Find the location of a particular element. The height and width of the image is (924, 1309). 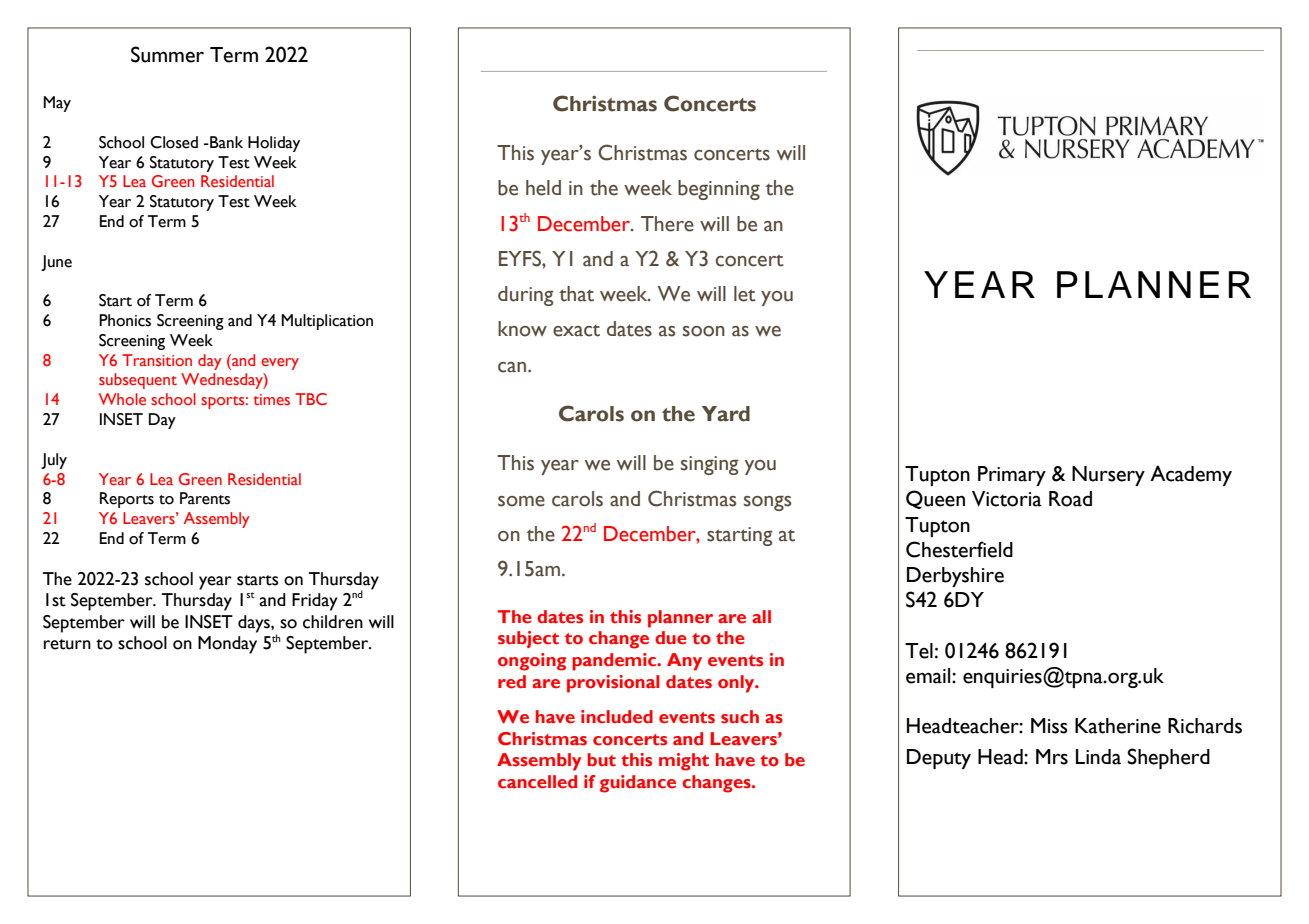

Nursery is located at coordinates (1108, 476).
